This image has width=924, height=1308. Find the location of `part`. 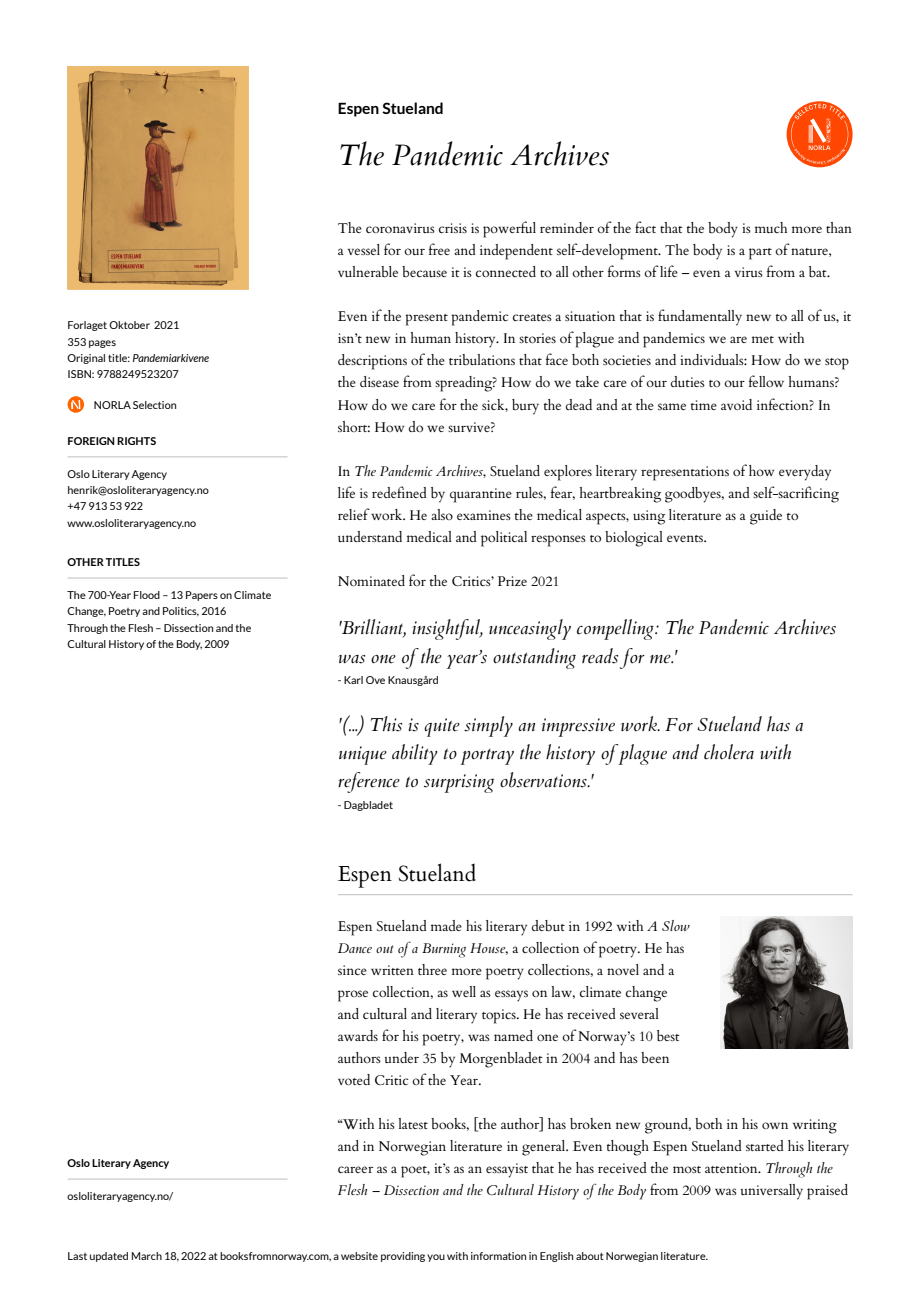

part is located at coordinates (760, 254).
